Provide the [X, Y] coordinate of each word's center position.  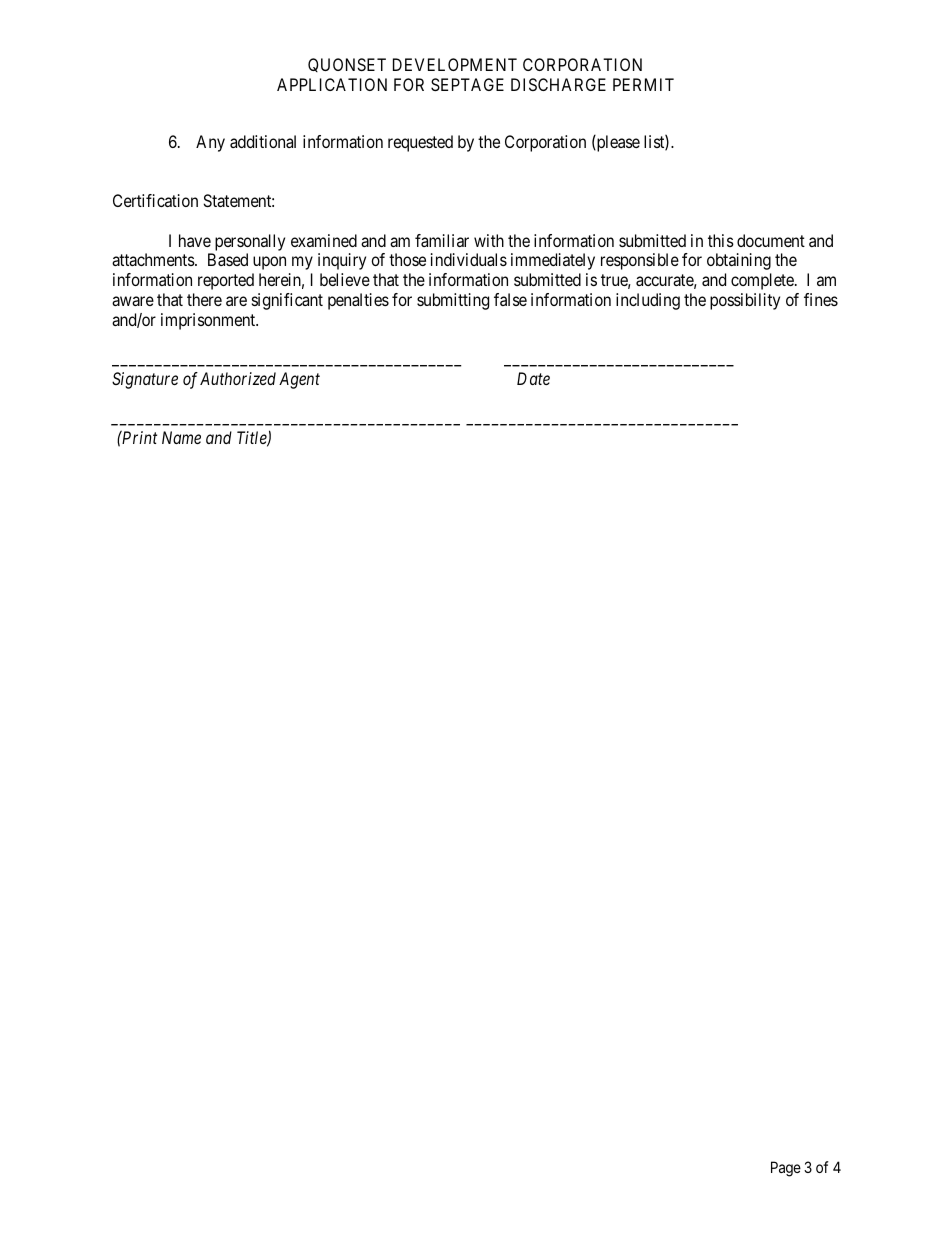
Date [533, 378]
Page [786, 1169]
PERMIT [643, 84]
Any [210, 143]
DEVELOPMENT [455, 64]
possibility [745, 301]
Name [181, 437]
